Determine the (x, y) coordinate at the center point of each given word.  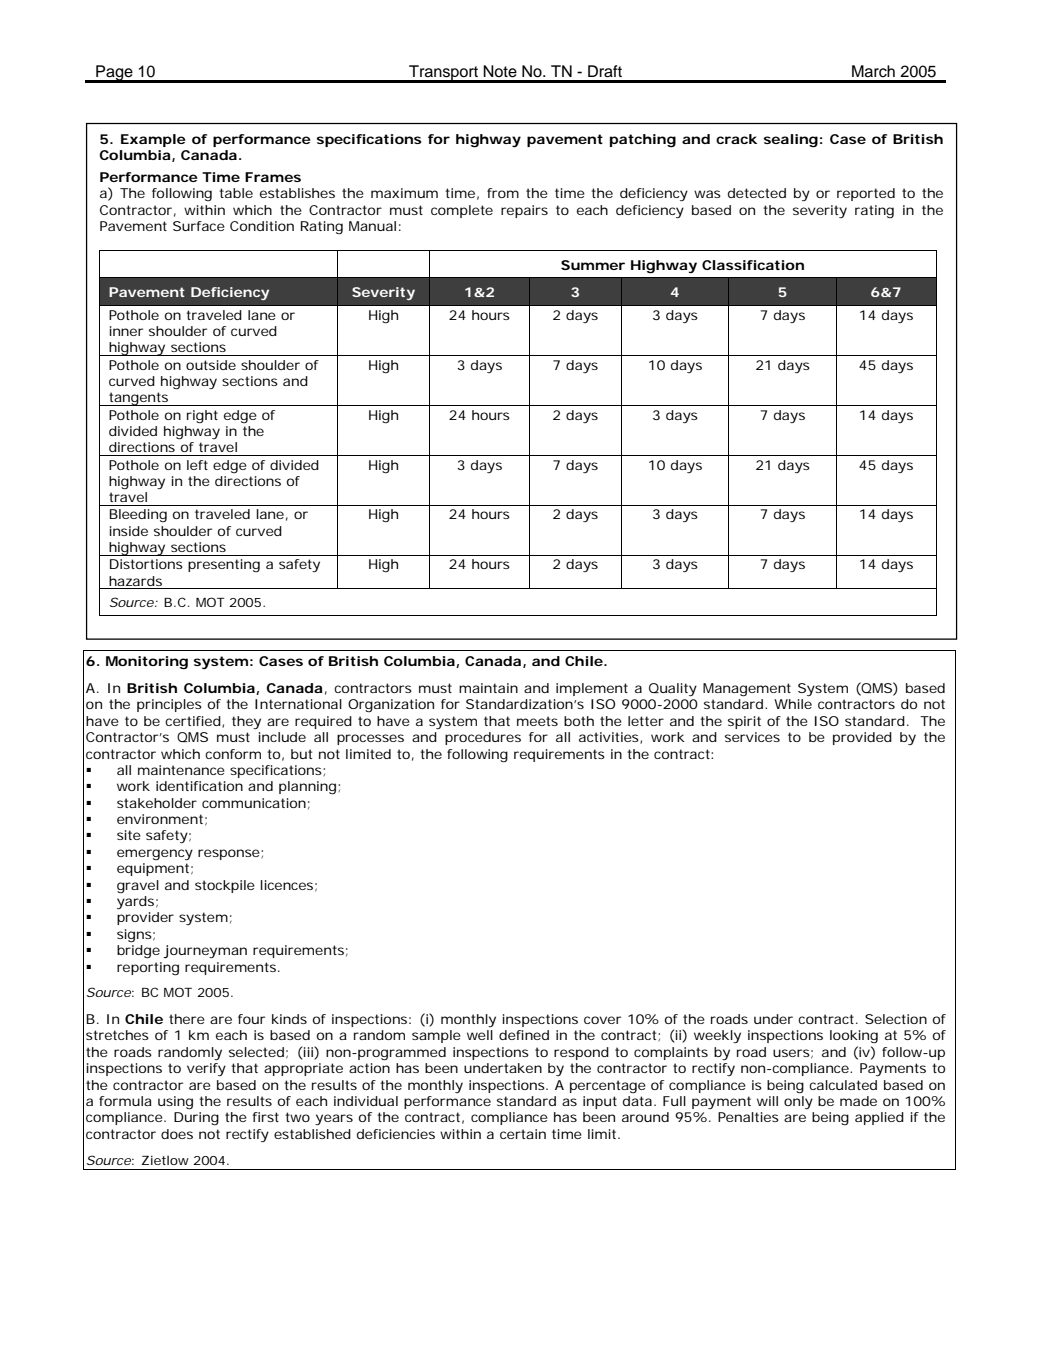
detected (757, 193)
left (197, 465)
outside (211, 365)
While (793, 704)
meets (537, 721)
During (196, 1118)
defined (524, 1035)
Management (747, 690)
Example (153, 140)
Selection (896, 1019)
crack (736, 139)
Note (500, 71)
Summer (593, 265)
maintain (488, 688)
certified (193, 721)
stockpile (225, 886)
